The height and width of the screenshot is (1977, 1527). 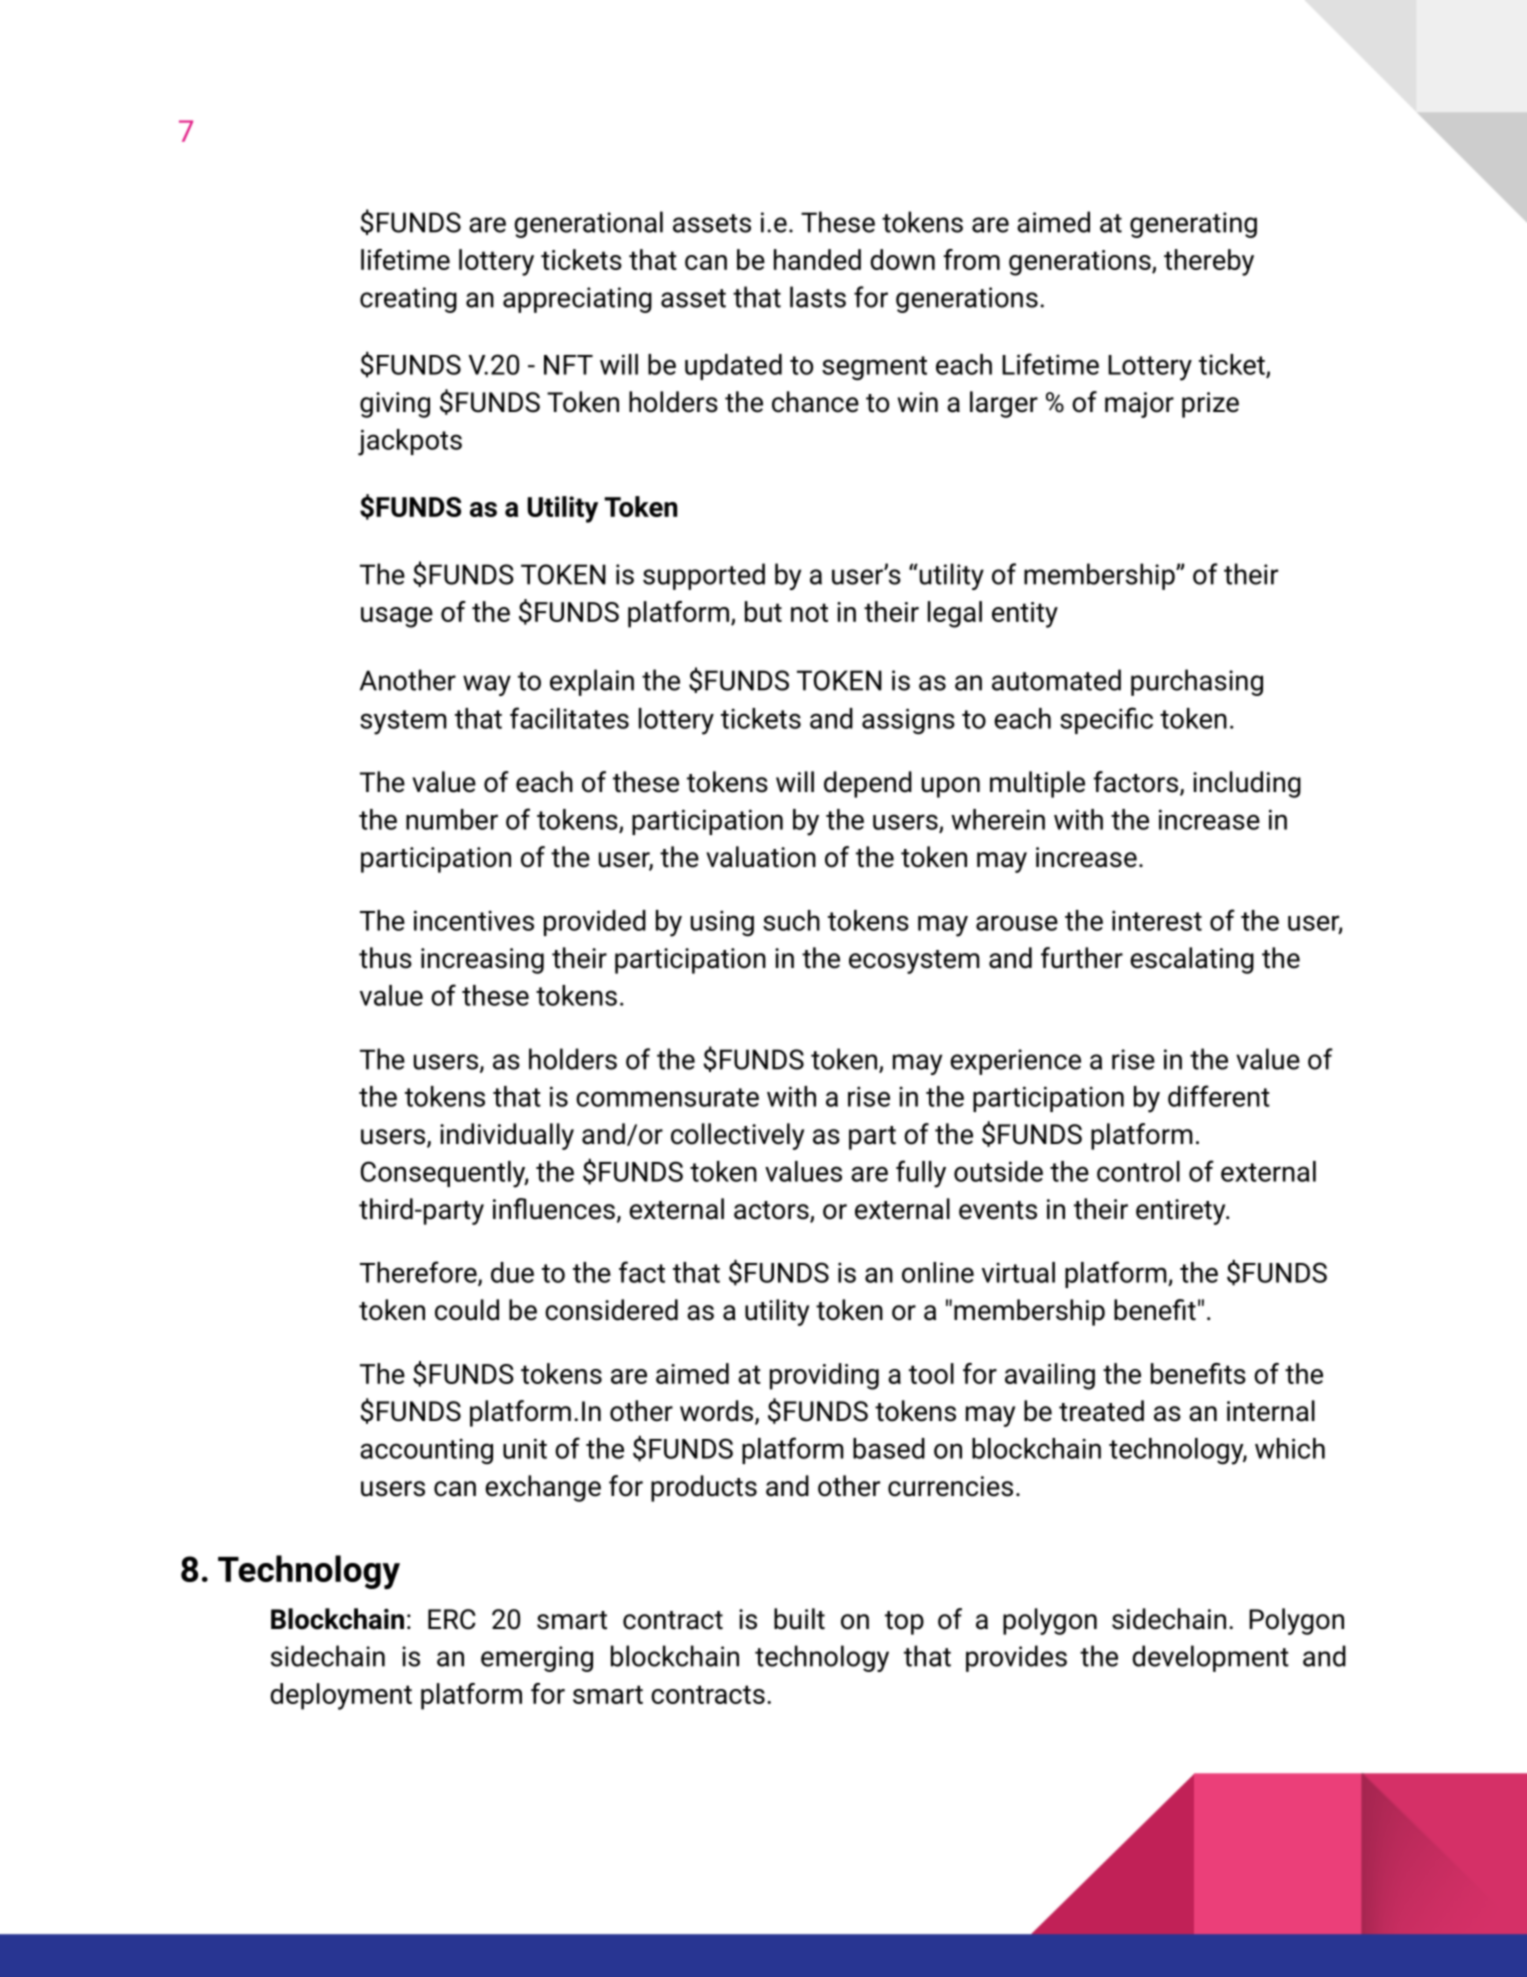 What do you see at coordinates (868, 784) in the screenshot?
I see `depend` at bounding box center [868, 784].
